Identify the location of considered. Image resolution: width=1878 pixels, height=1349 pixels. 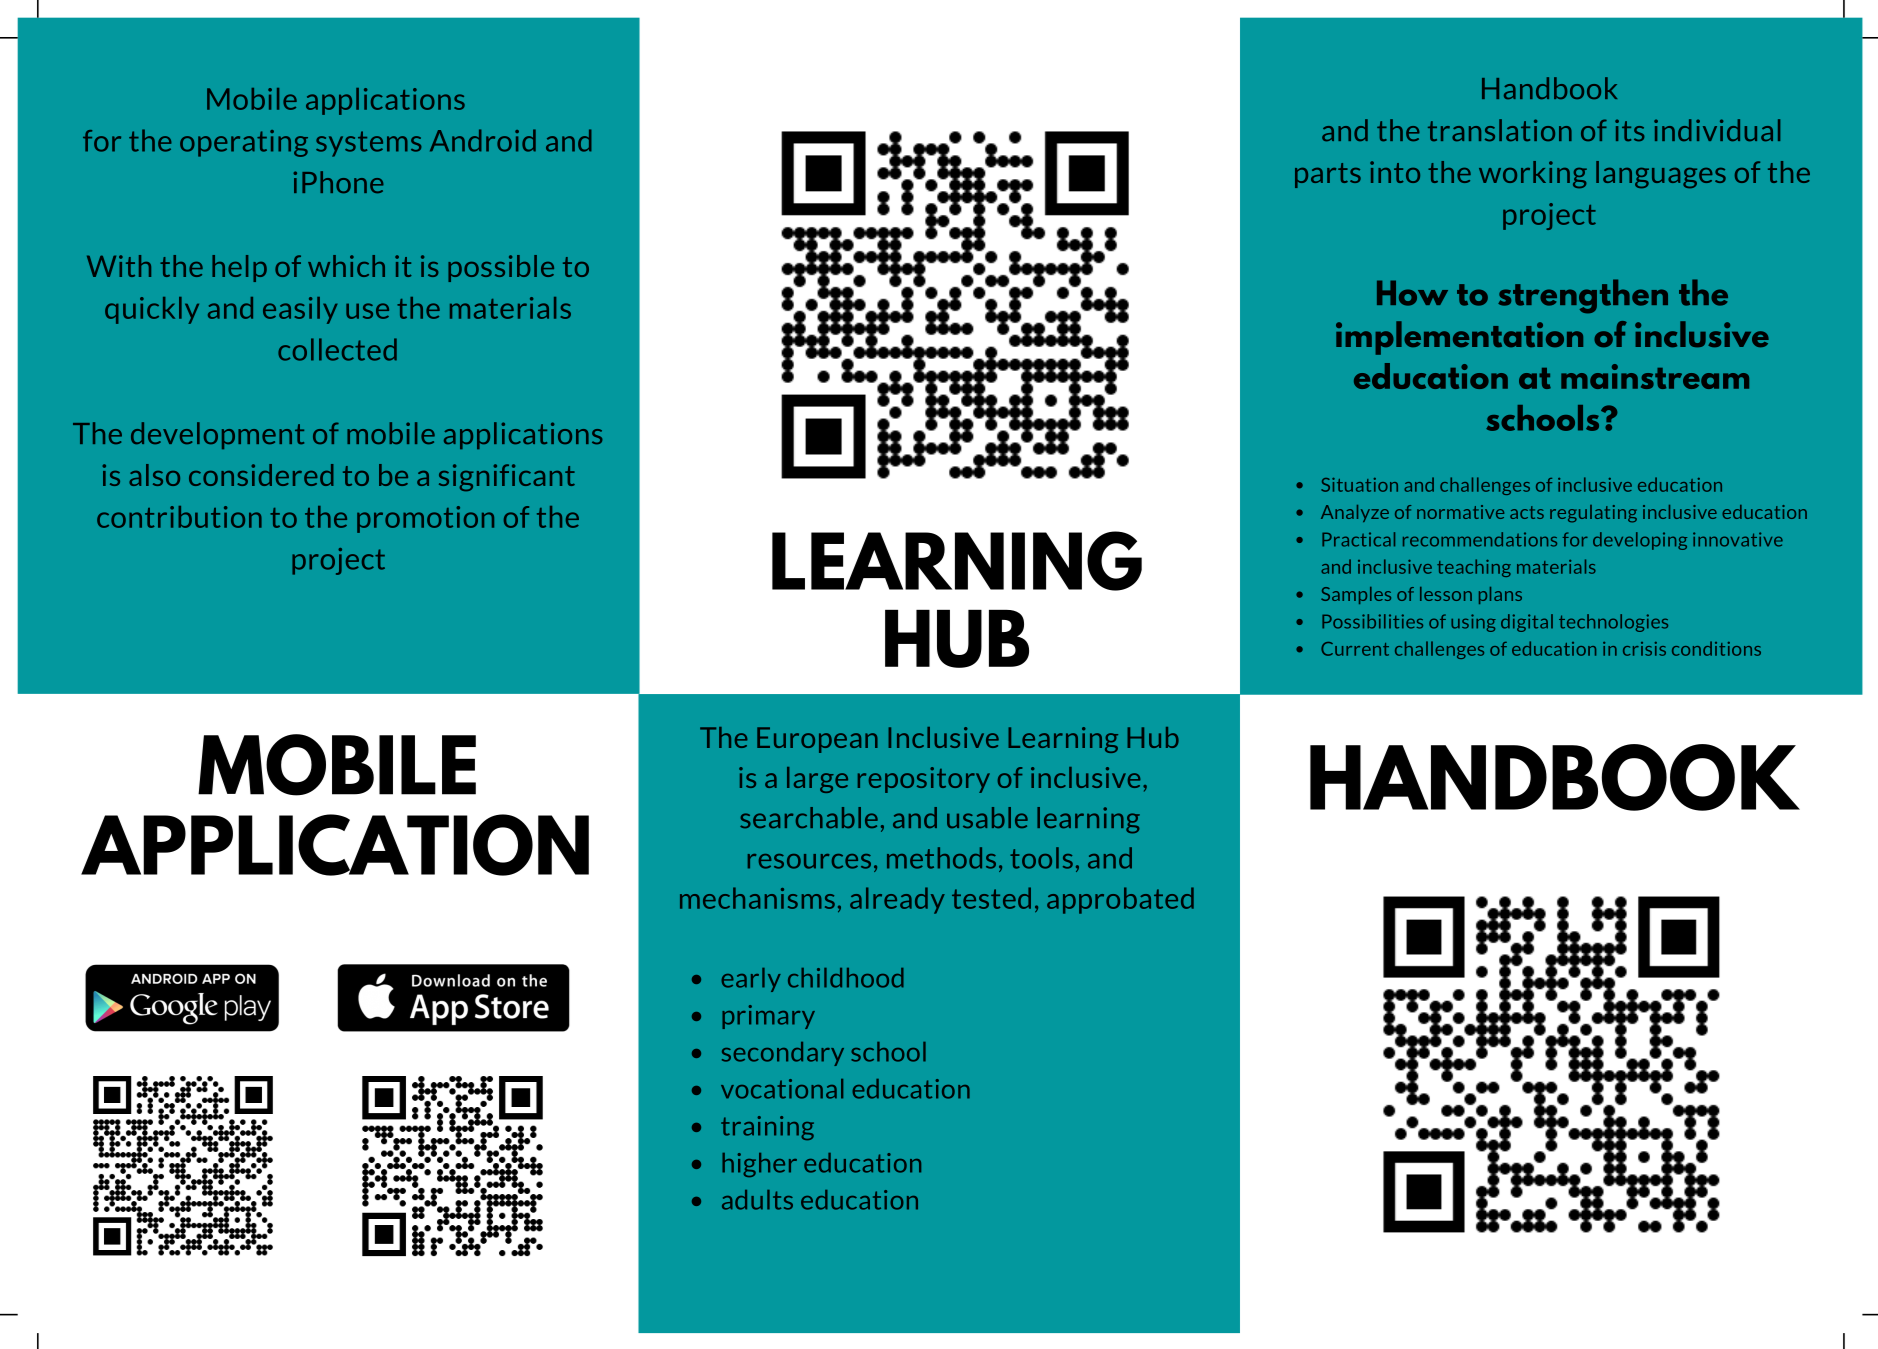
(261, 475).
